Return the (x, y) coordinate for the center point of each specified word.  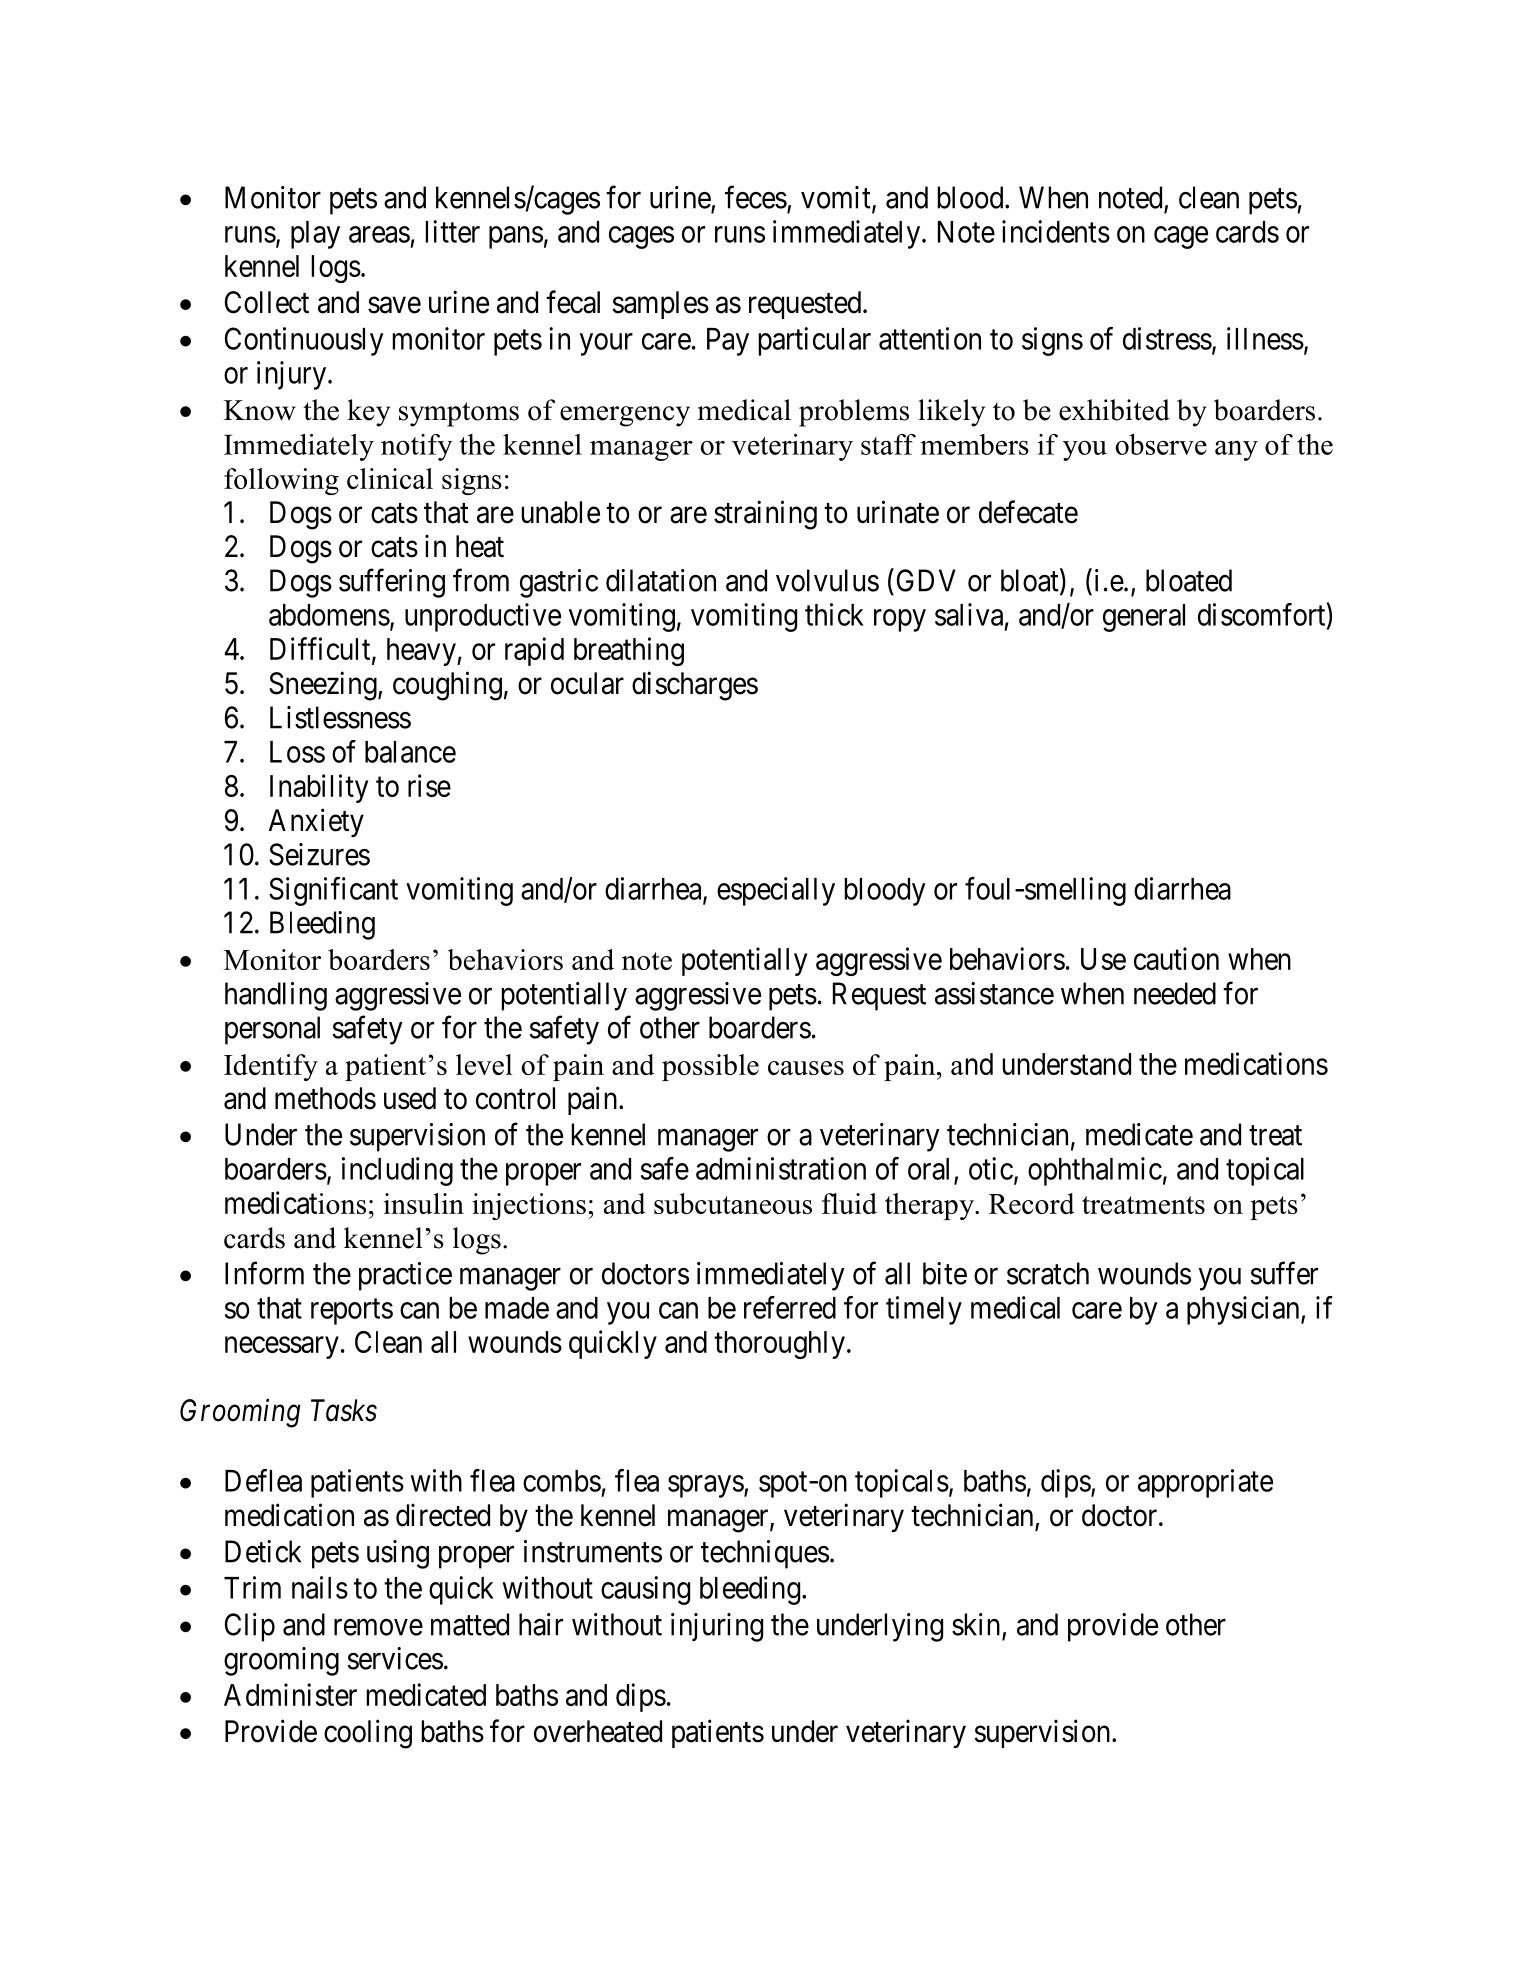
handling (276, 996)
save (394, 305)
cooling (368, 1734)
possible (710, 1067)
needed (1175, 993)
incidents (1056, 231)
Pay (728, 342)
